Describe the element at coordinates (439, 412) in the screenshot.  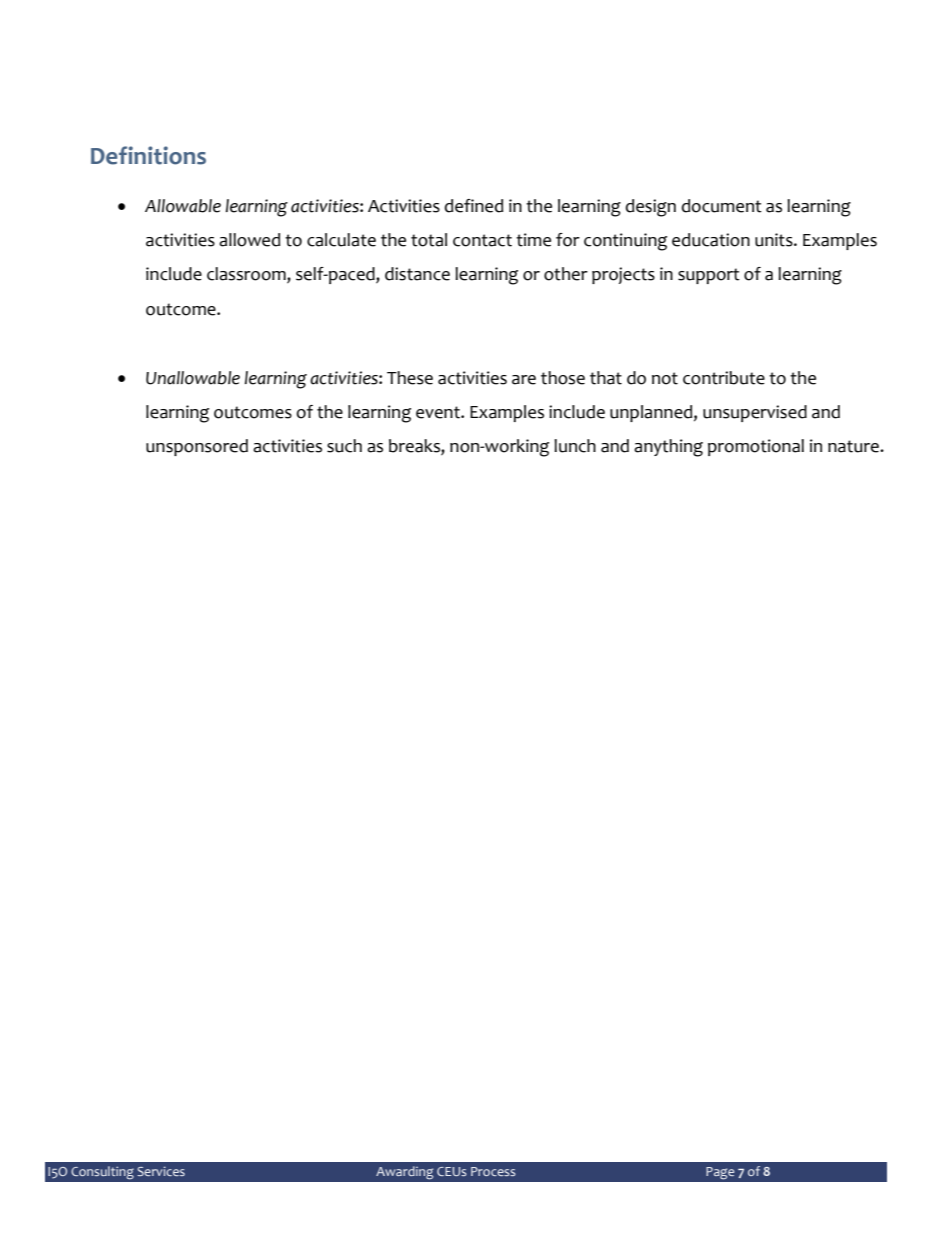
I see `event` at that location.
